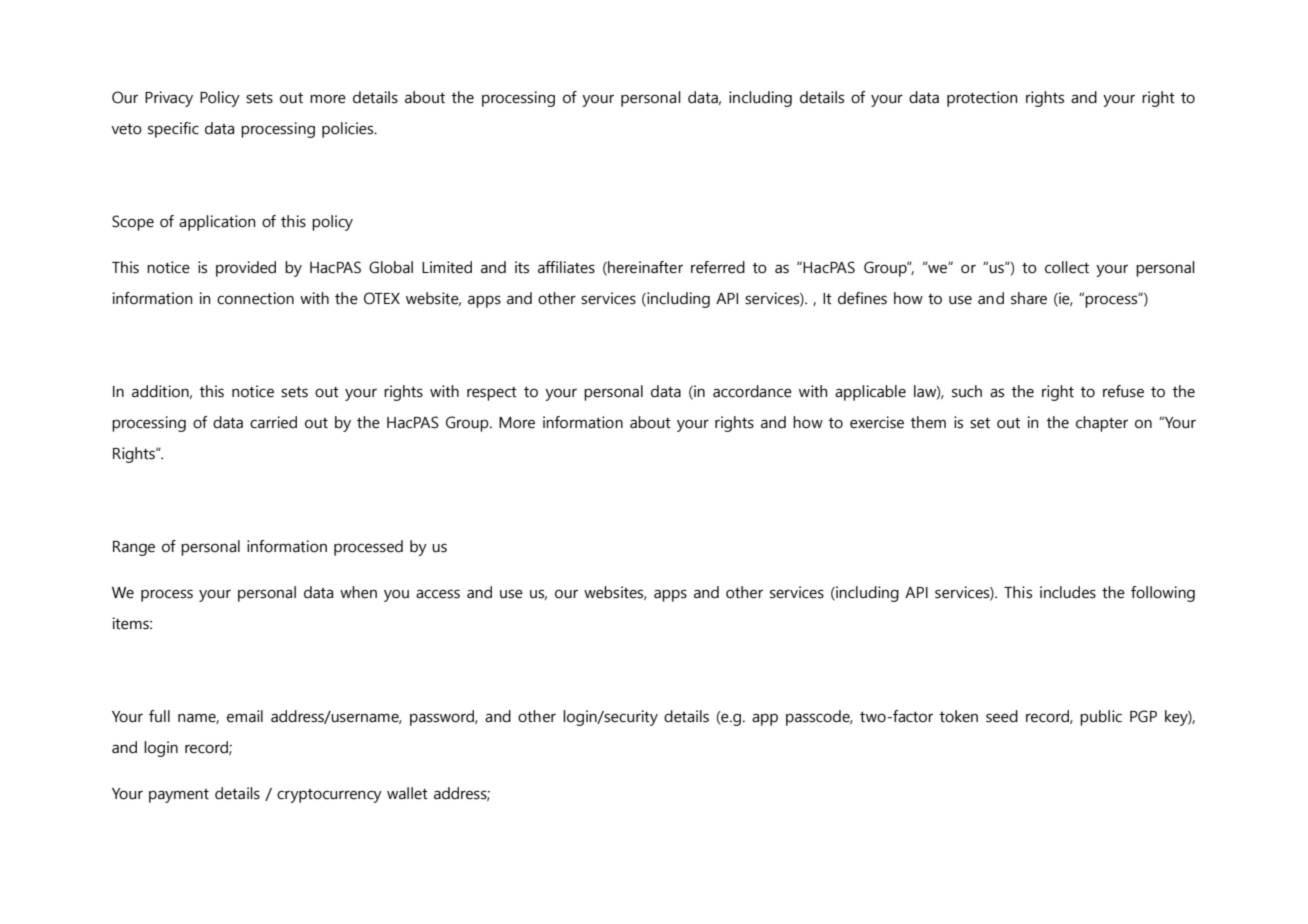 The image size is (1308, 924). I want to click on chapter, so click(1102, 424).
